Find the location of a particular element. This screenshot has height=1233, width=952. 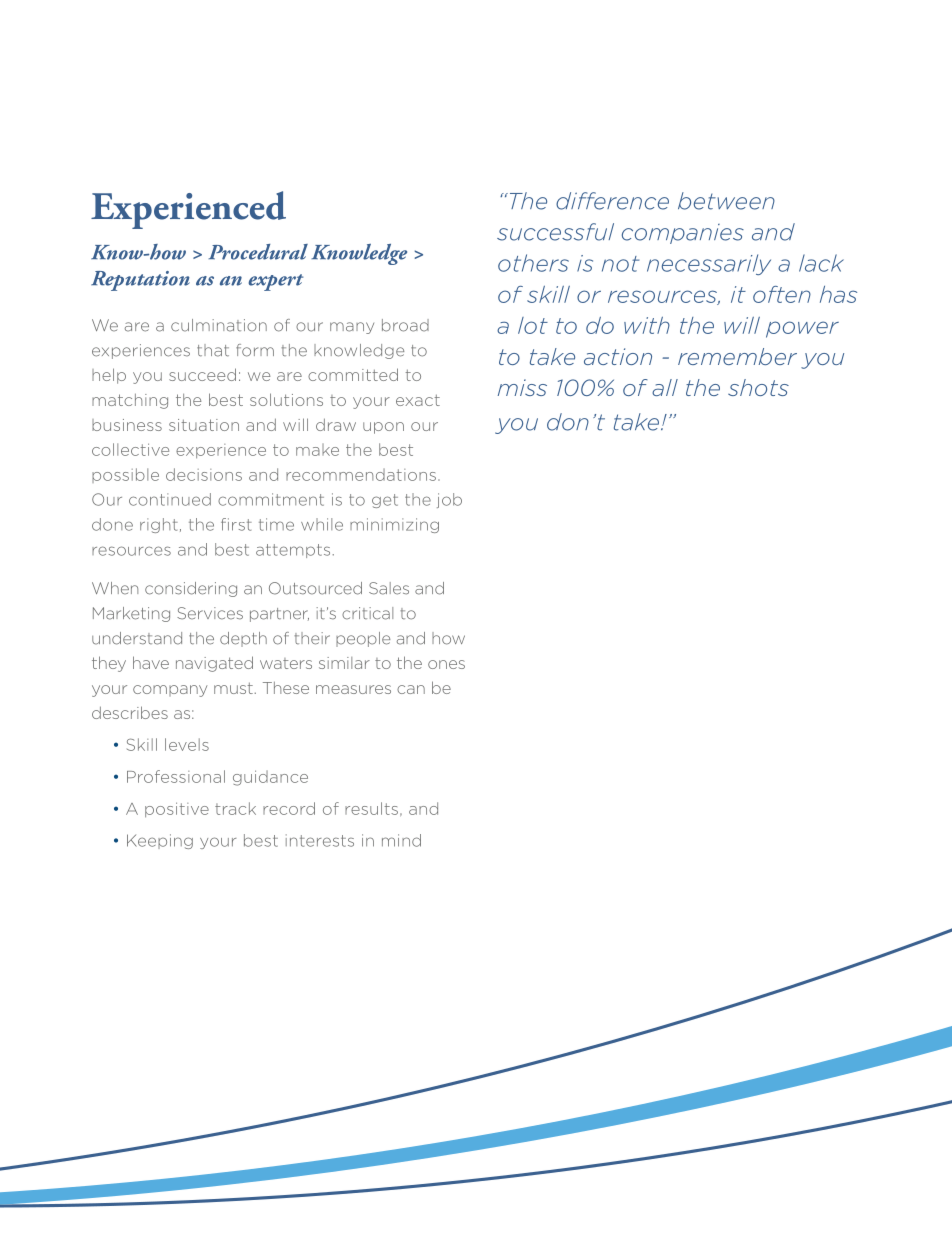

mind is located at coordinates (401, 840).
